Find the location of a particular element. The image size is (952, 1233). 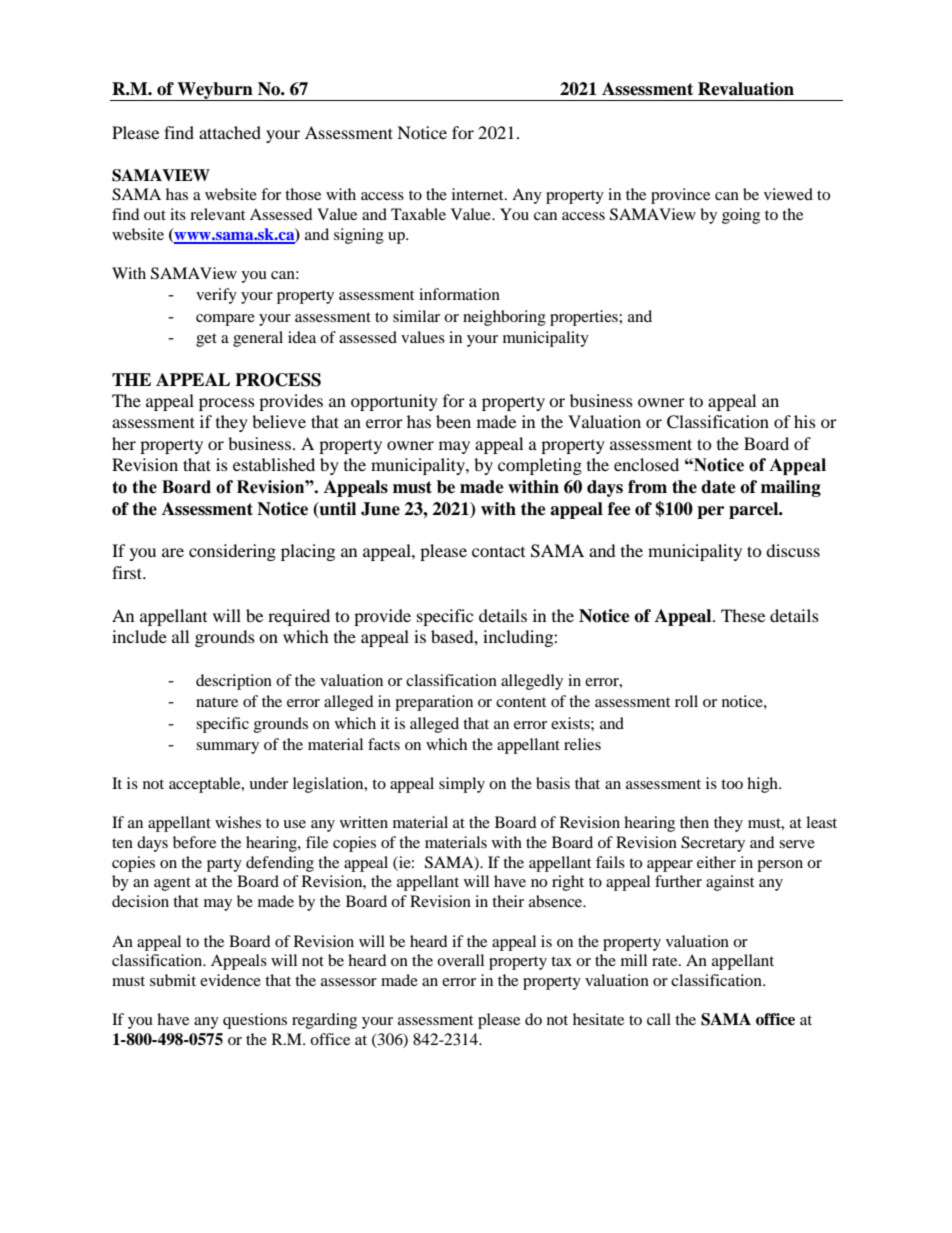

overall is located at coordinates (460, 960).
